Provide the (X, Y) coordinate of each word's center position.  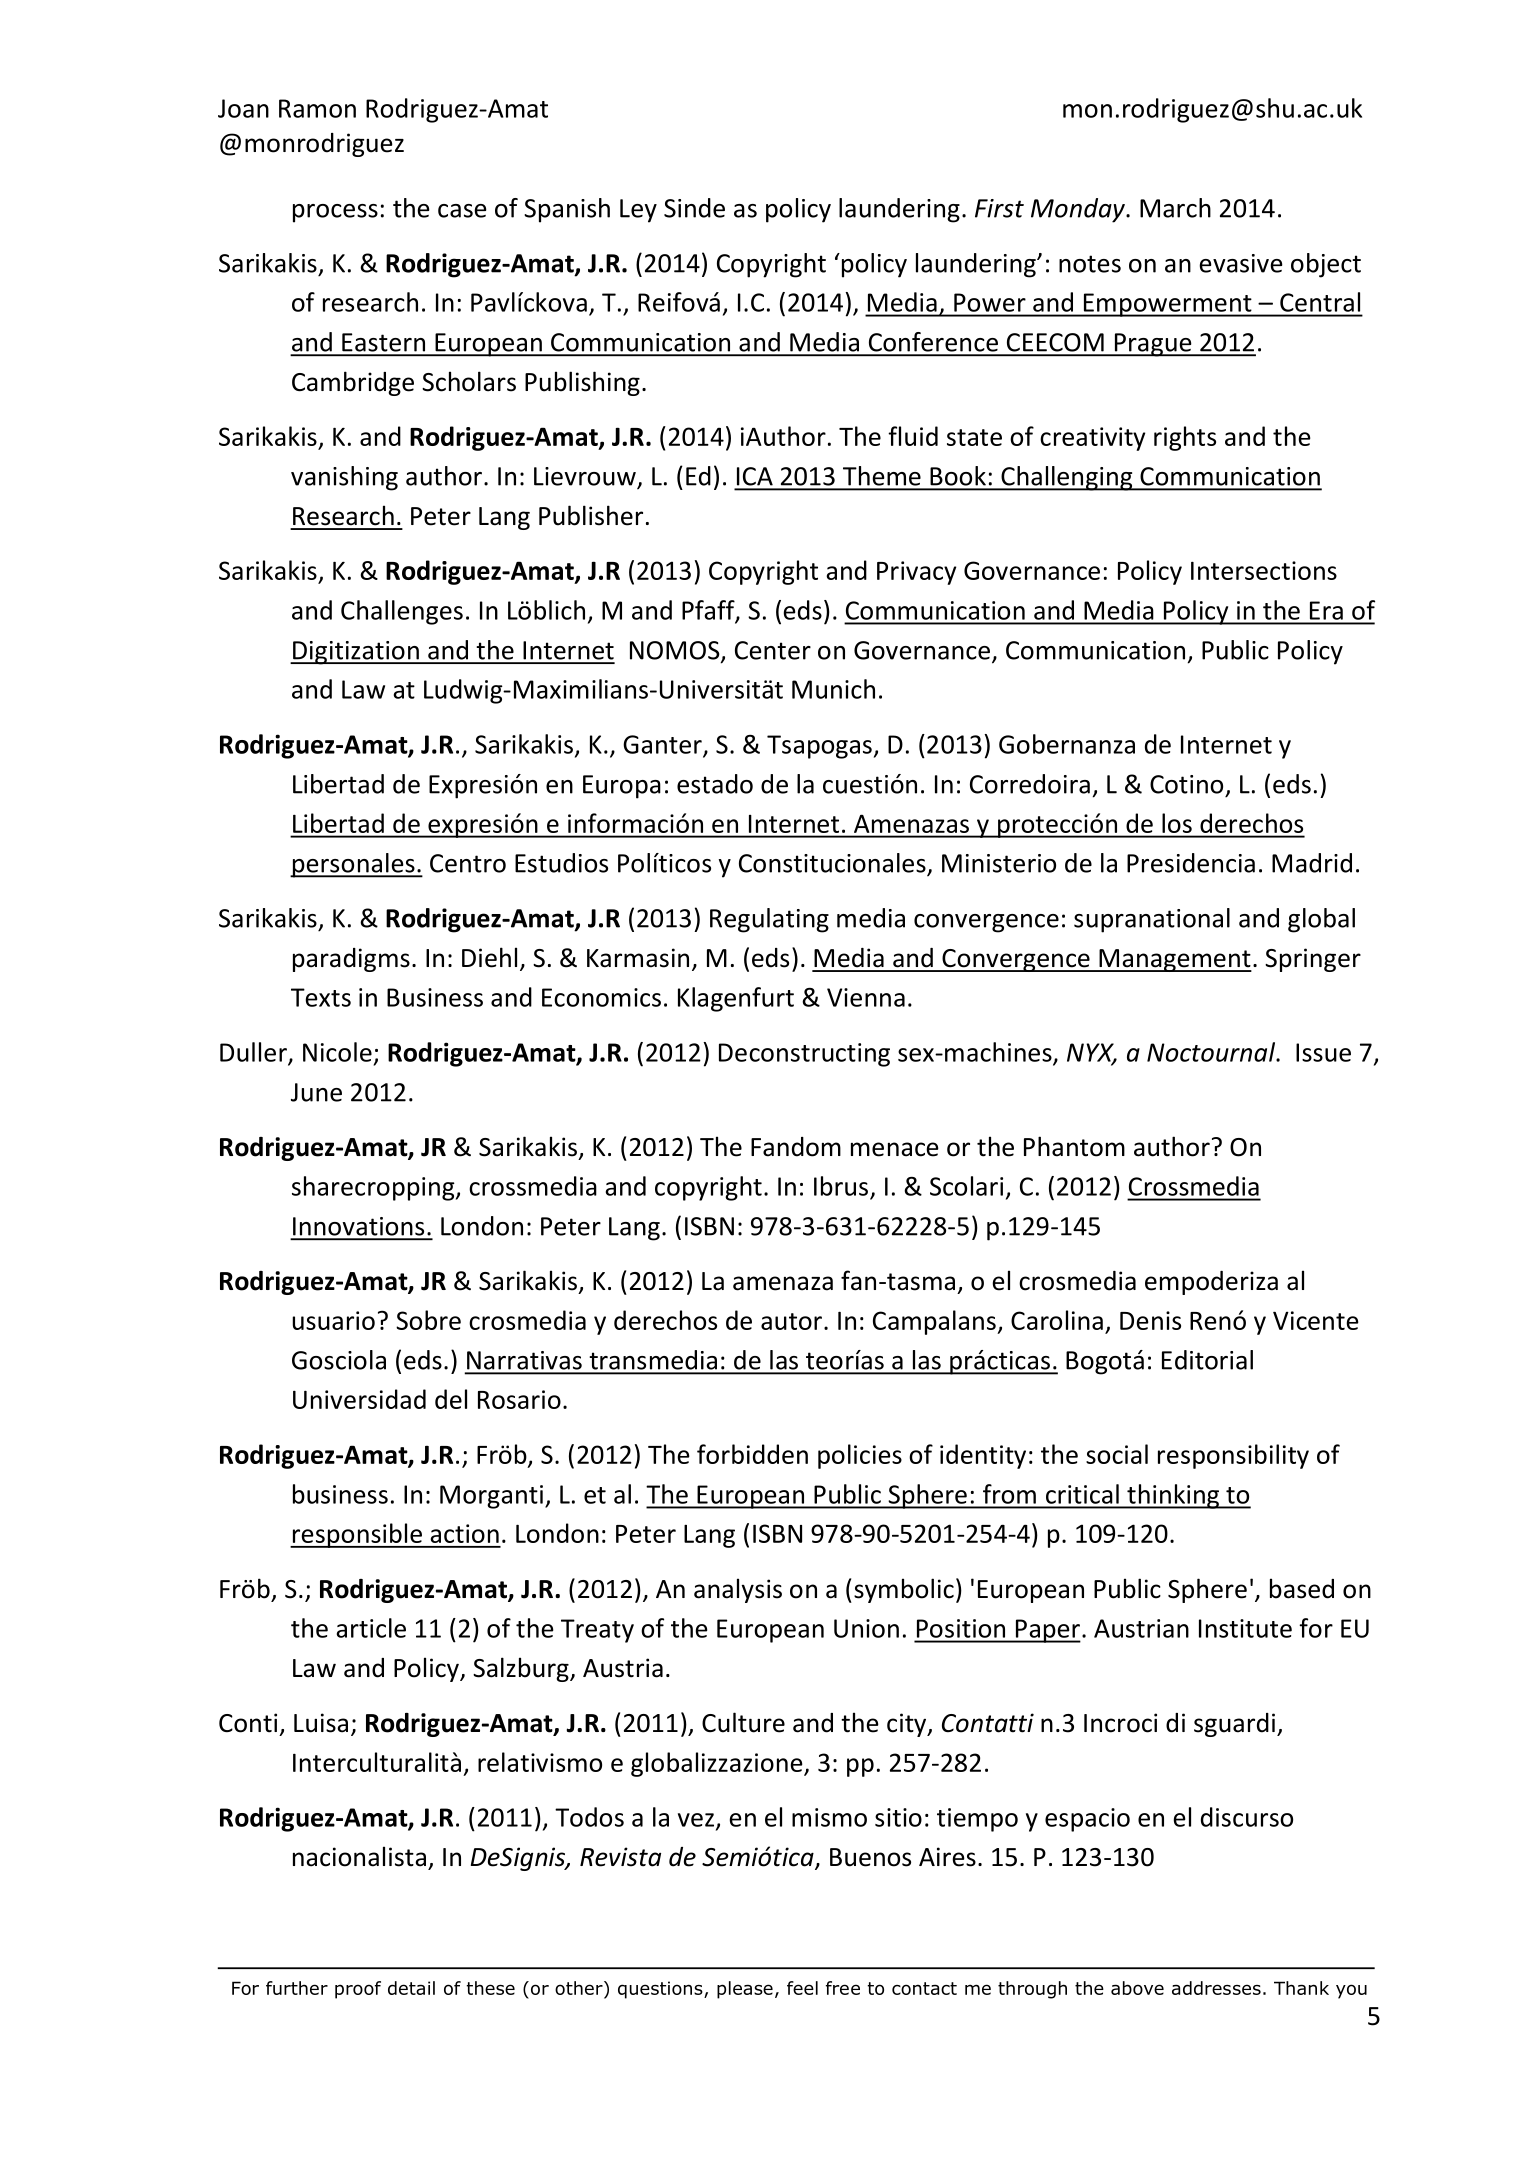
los (1177, 823)
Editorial (1207, 1360)
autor (791, 1321)
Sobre (428, 1320)
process (335, 213)
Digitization (356, 653)
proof (358, 1990)
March (1175, 208)
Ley (638, 211)
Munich (833, 689)
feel (802, 1988)
